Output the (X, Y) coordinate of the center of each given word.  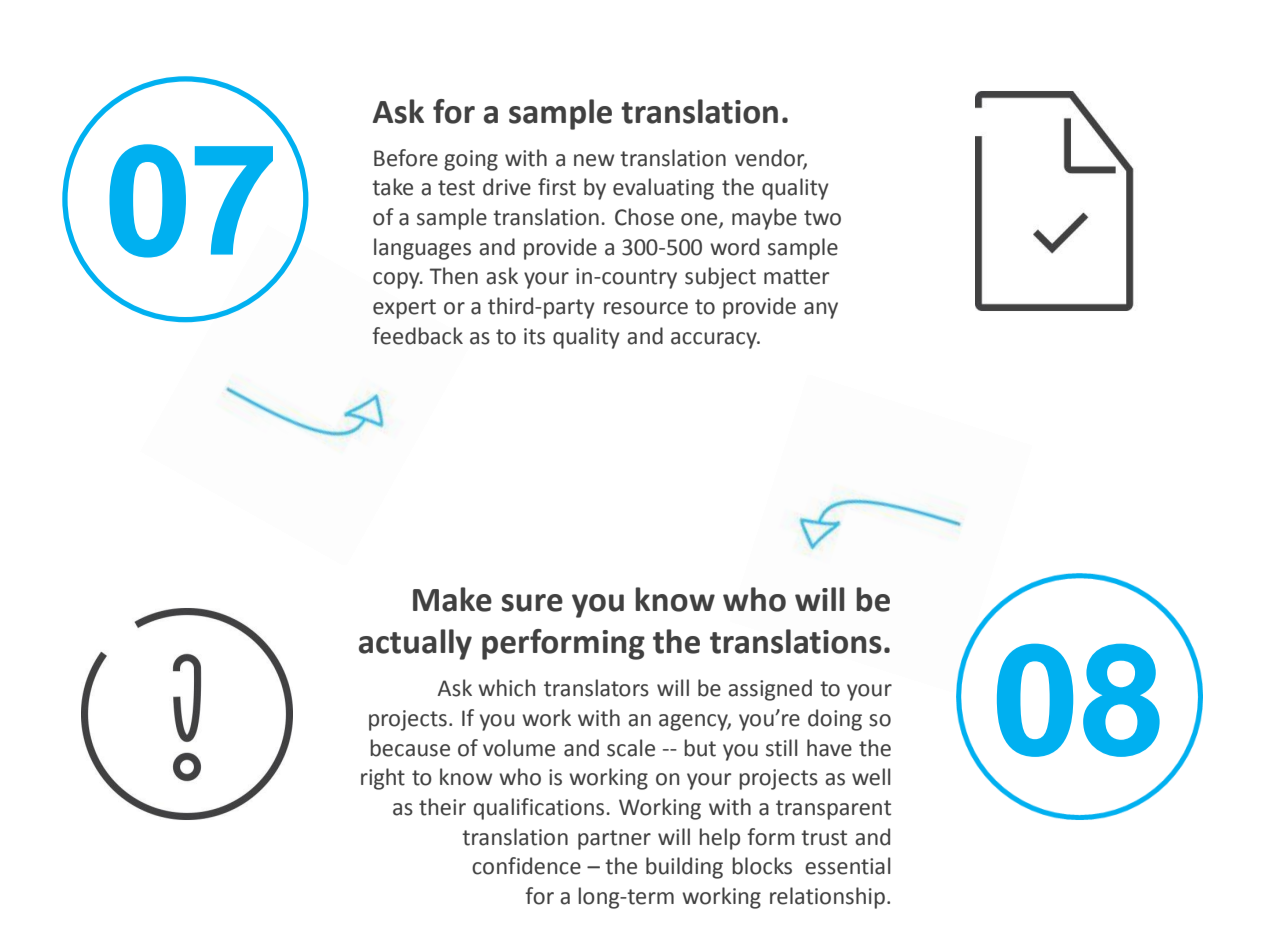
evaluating (663, 189)
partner (614, 840)
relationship (827, 898)
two (822, 218)
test (456, 188)
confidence (526, 866)
